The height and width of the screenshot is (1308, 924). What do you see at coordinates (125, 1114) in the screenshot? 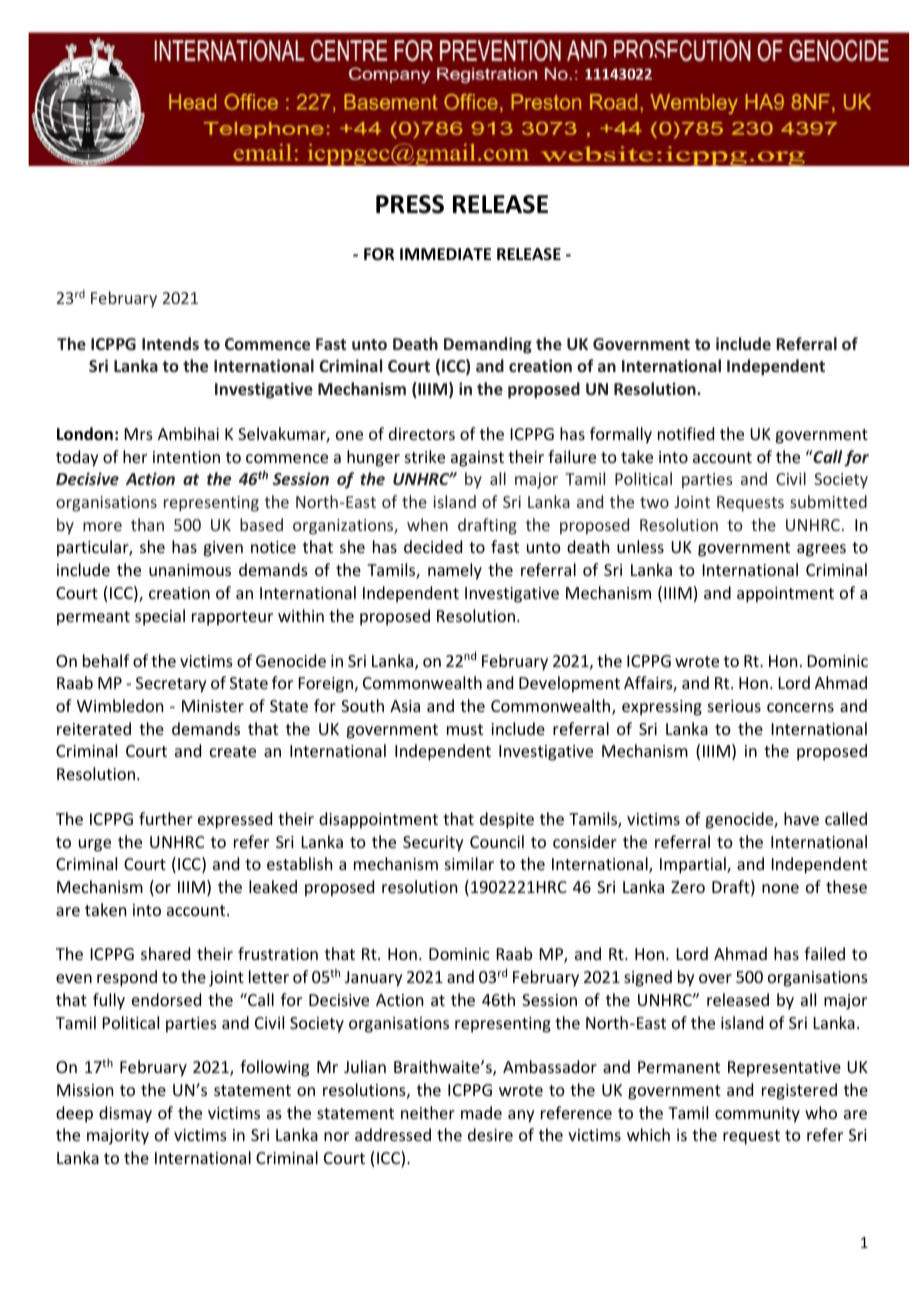
I see `dismay` at bounding box center [125, 1114].
